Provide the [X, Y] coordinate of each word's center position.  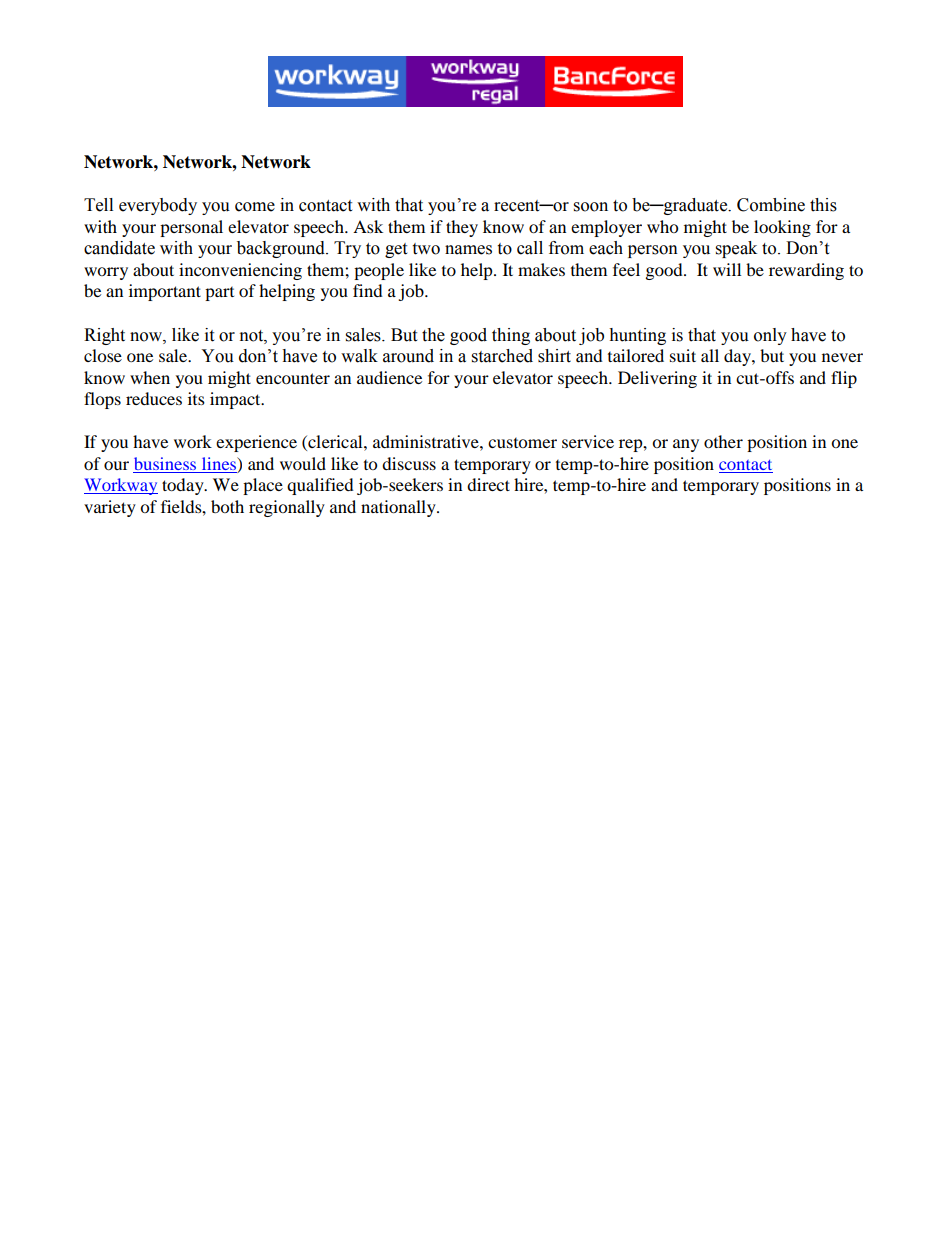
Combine [771, 205]
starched [502, 356]
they [462, 228]
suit [683, 355]
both [227, 506]
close [103, 355]
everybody [158, 206]
